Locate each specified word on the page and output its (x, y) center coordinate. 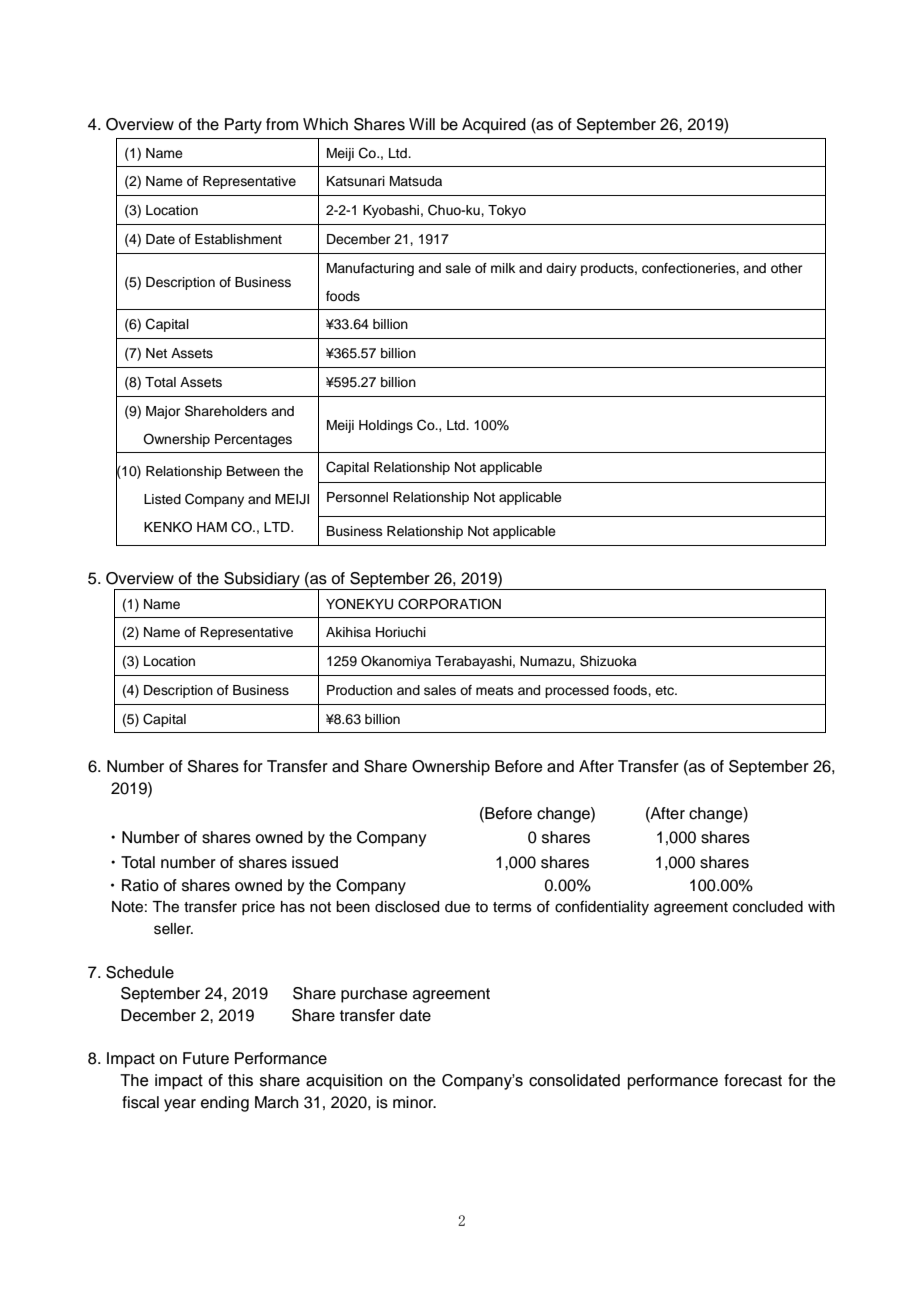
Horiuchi (401, 632)
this (240, 1080)
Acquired (494, 126)
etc (665, 690)
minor (414, 1102)
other (787, 268)
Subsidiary (262, 581)
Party (243, 126)
